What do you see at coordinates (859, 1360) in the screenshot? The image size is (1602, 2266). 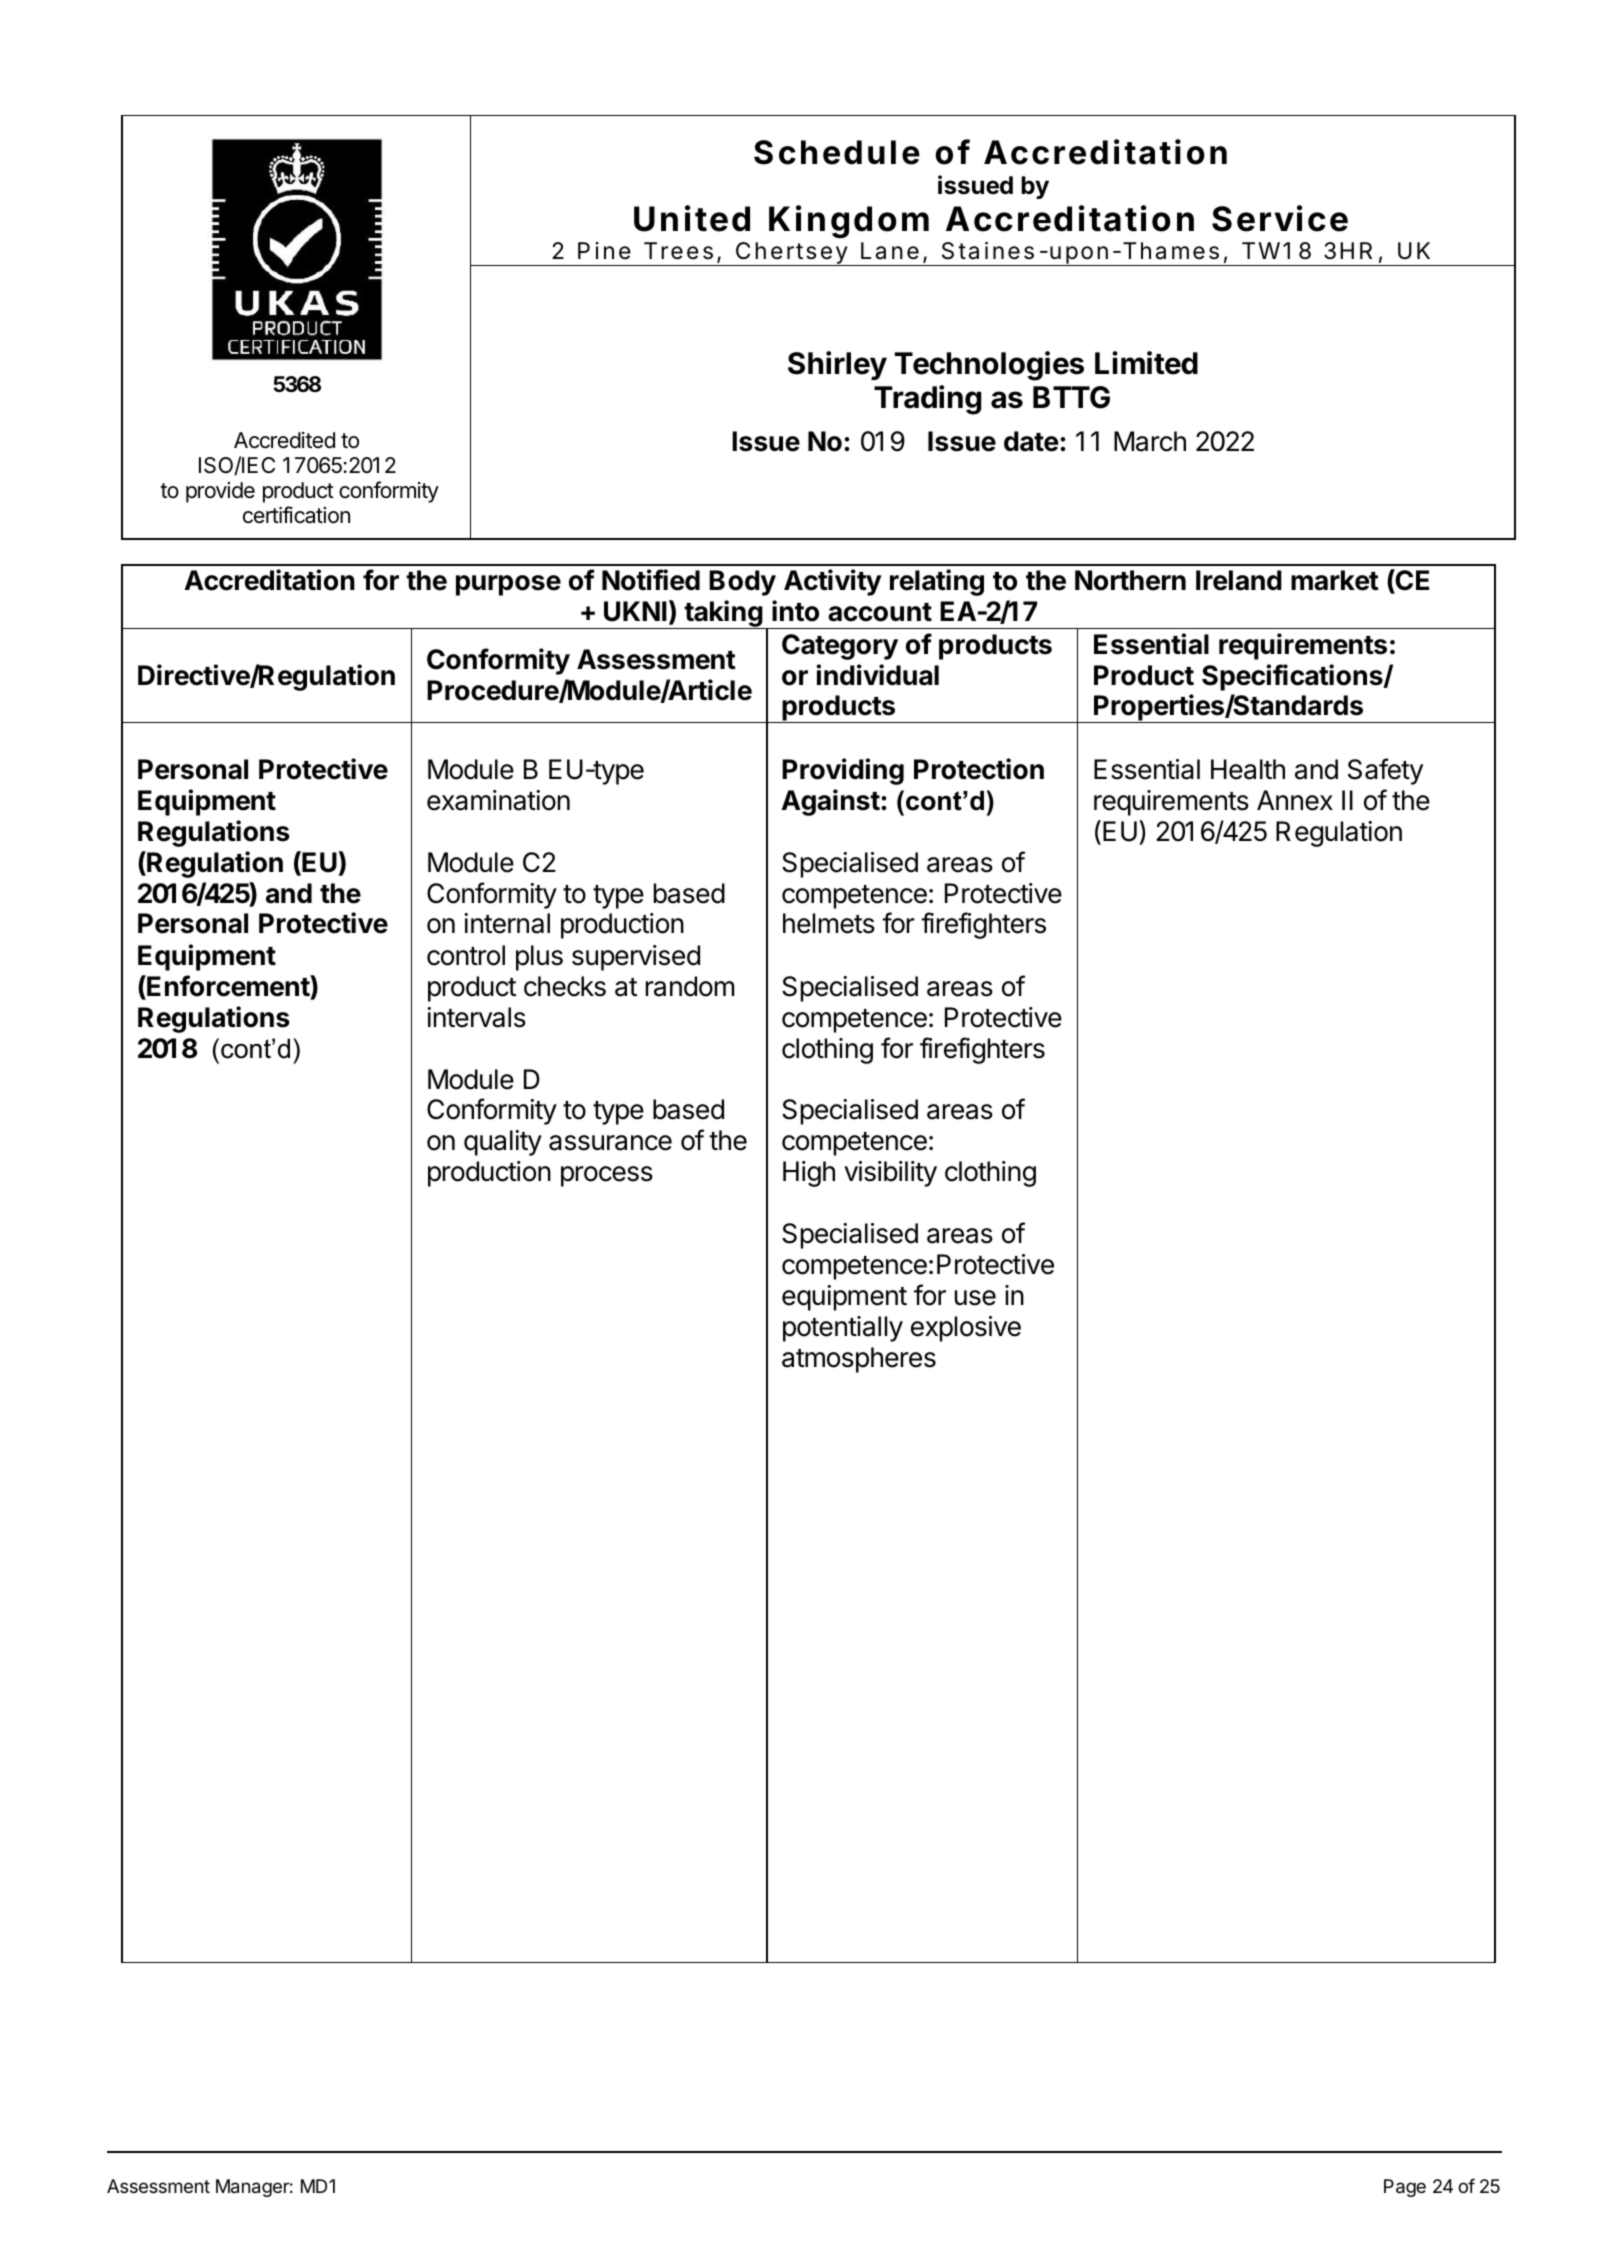 I see `atmospheres` at bounding box center [859, 1360].
